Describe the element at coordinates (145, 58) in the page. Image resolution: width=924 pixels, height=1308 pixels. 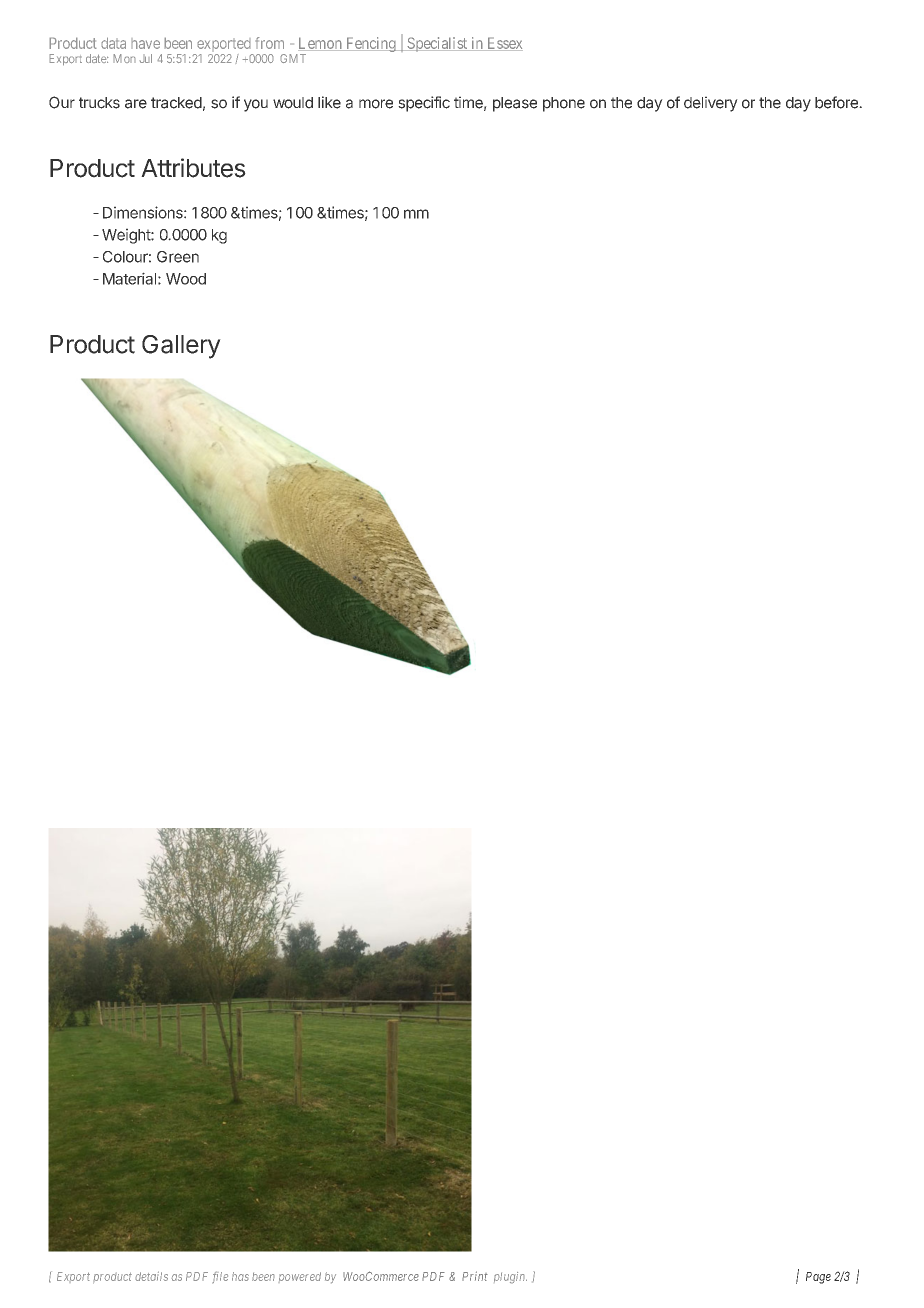
I see `Jul` at that location.
